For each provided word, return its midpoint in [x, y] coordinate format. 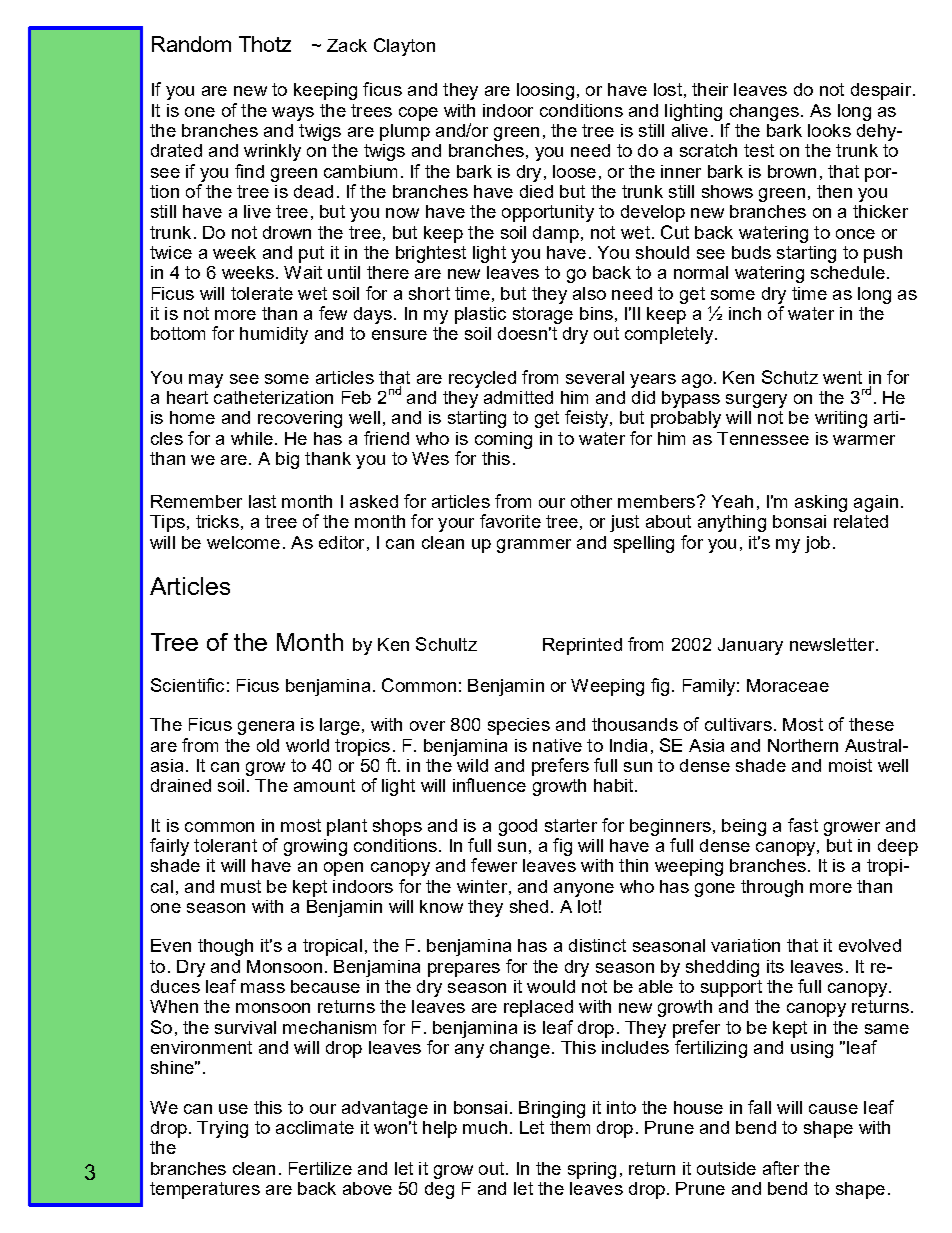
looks [829, 130]
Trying [222, 1129]
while [252, 438]
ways [293, 114]
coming [503, 440]
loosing [545, 91]
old [268, 745]
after [781, 1168]
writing [841, 419]
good [518, 827]
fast [803, 825]
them [570, 1127]
